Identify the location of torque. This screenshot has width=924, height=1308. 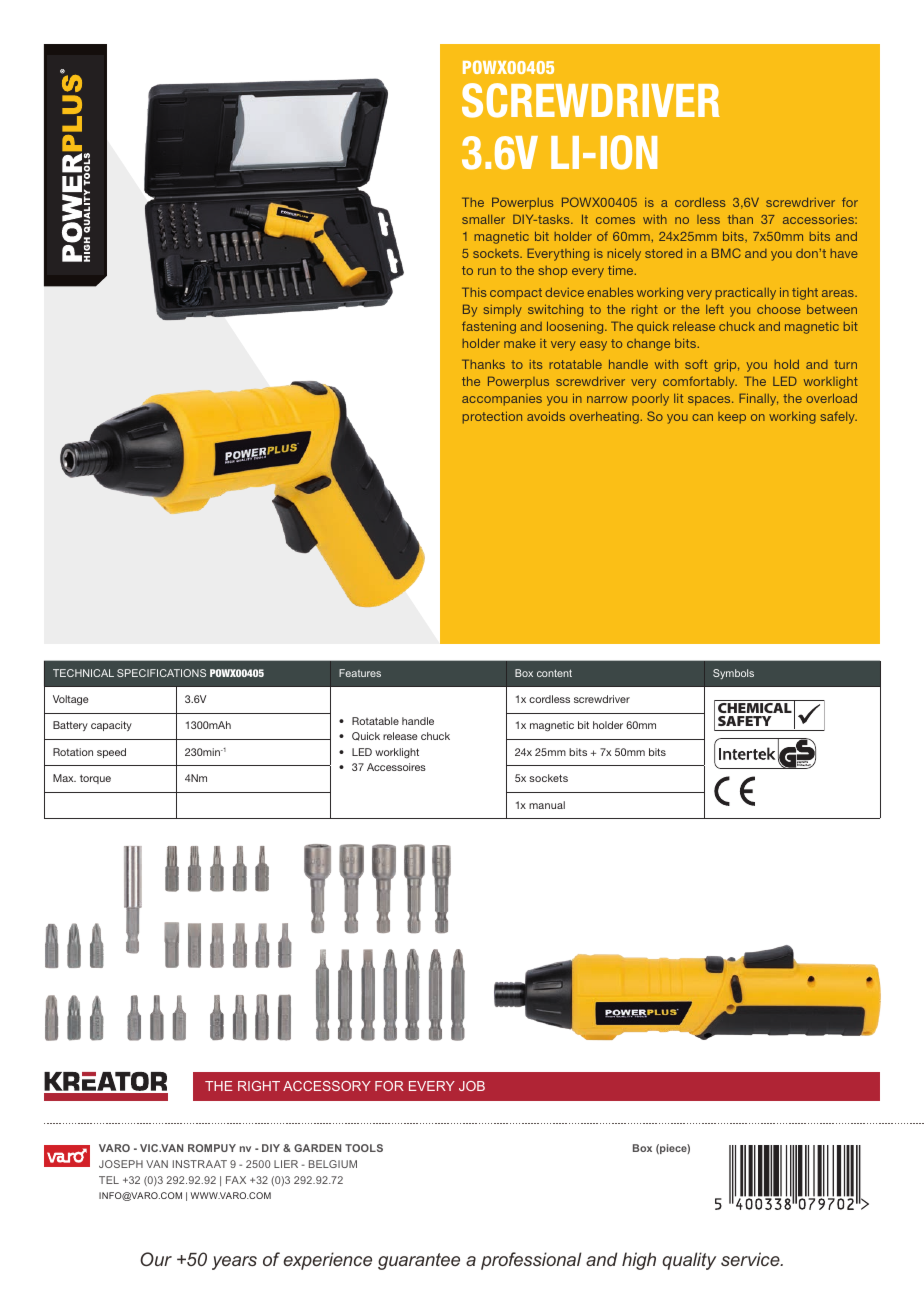
(95, 779).
